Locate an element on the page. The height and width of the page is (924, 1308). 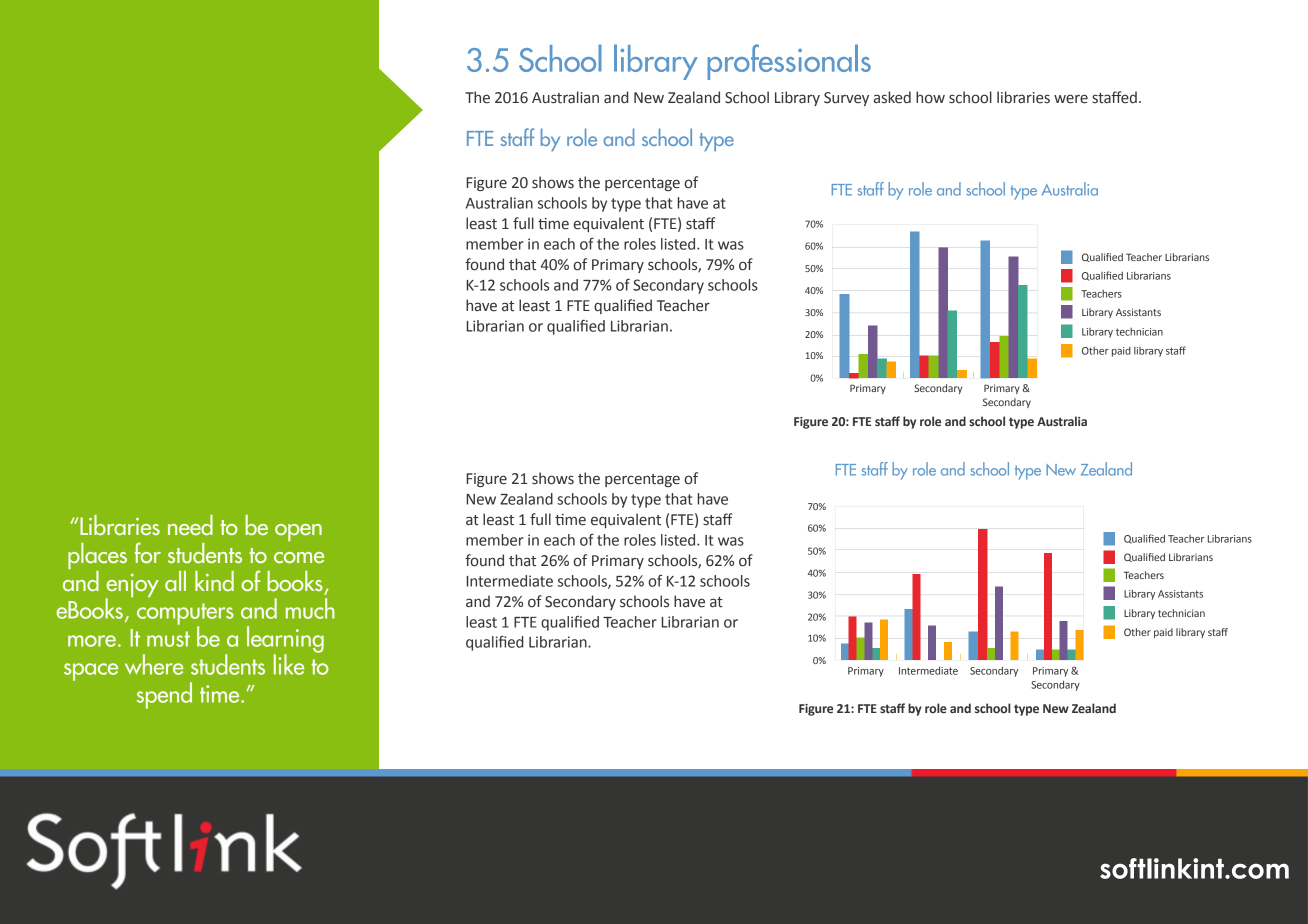
professionals is located at coordinates (789, 62).
